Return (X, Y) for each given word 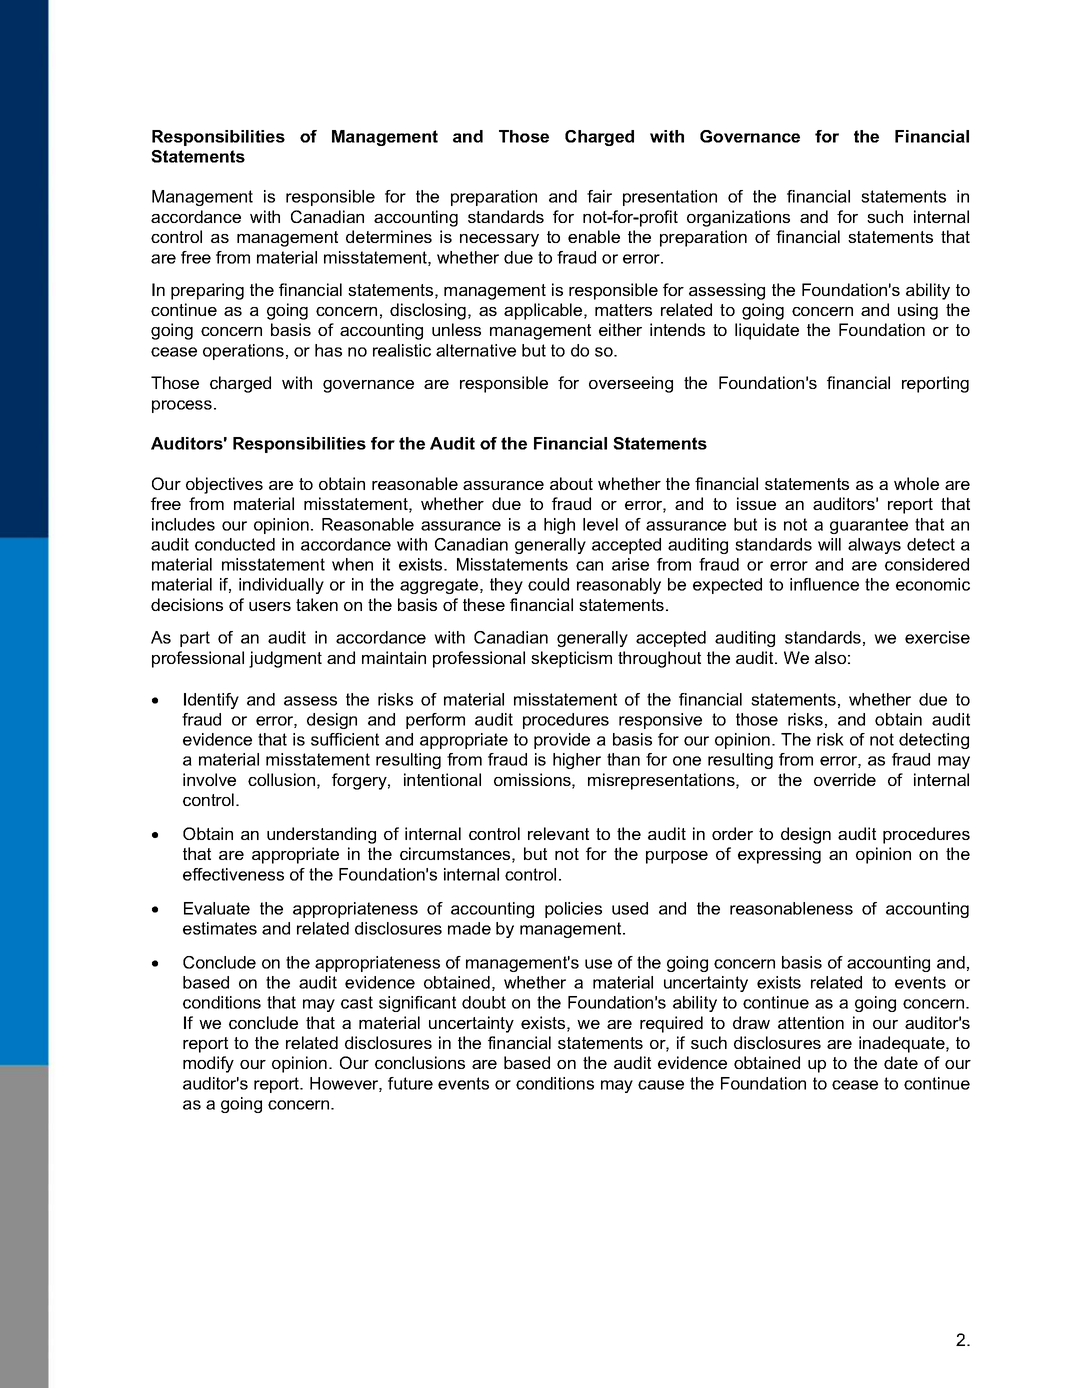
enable (594, 236)
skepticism (571, 659)
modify (208, 1064)
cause (661, 1085)
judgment (285, 659)
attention (811, 1022)
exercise (937, 637)
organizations (738, 218)
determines (389, 236)
